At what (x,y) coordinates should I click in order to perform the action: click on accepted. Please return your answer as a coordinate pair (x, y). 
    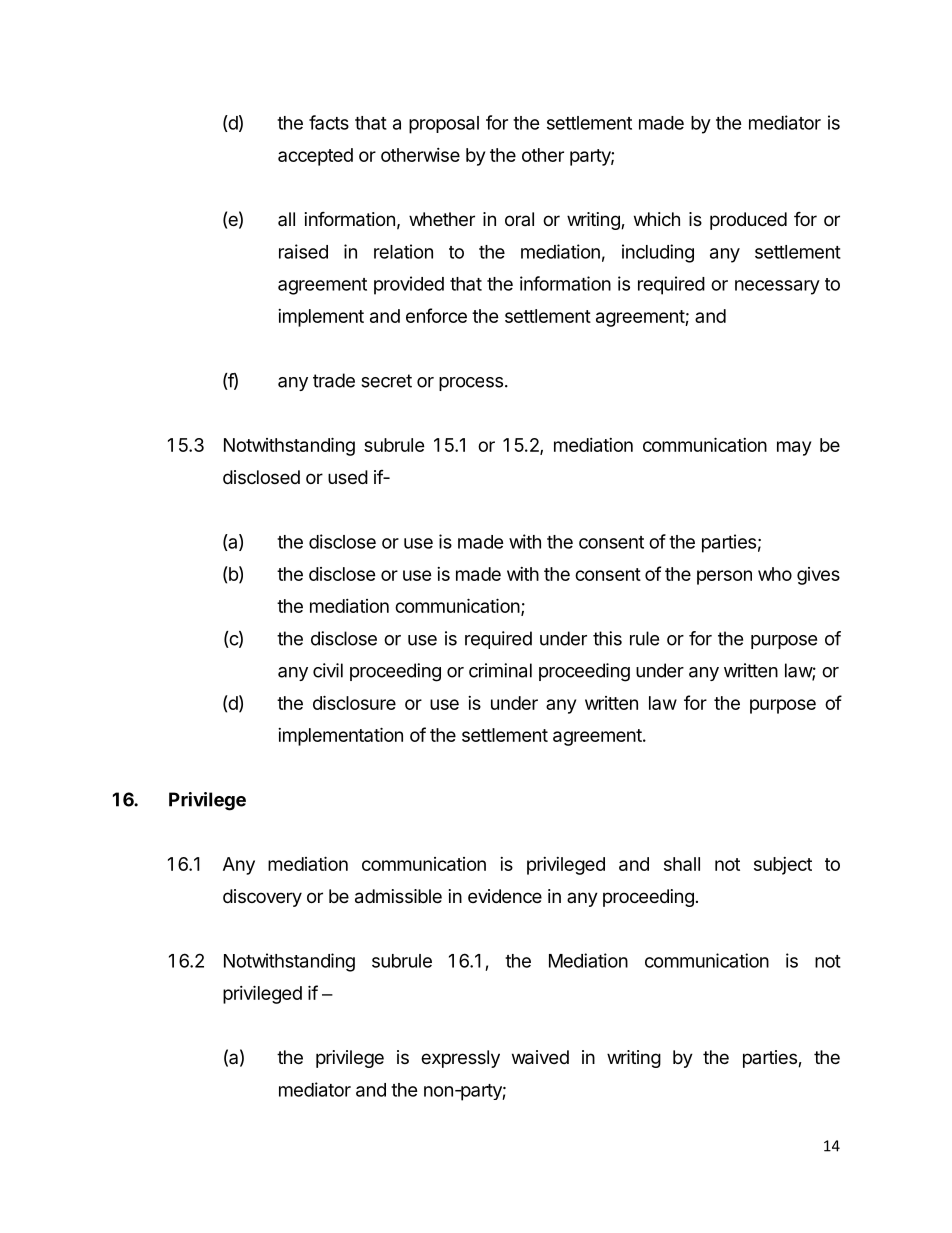
    Looking at the image, I should click on (315, 157).
